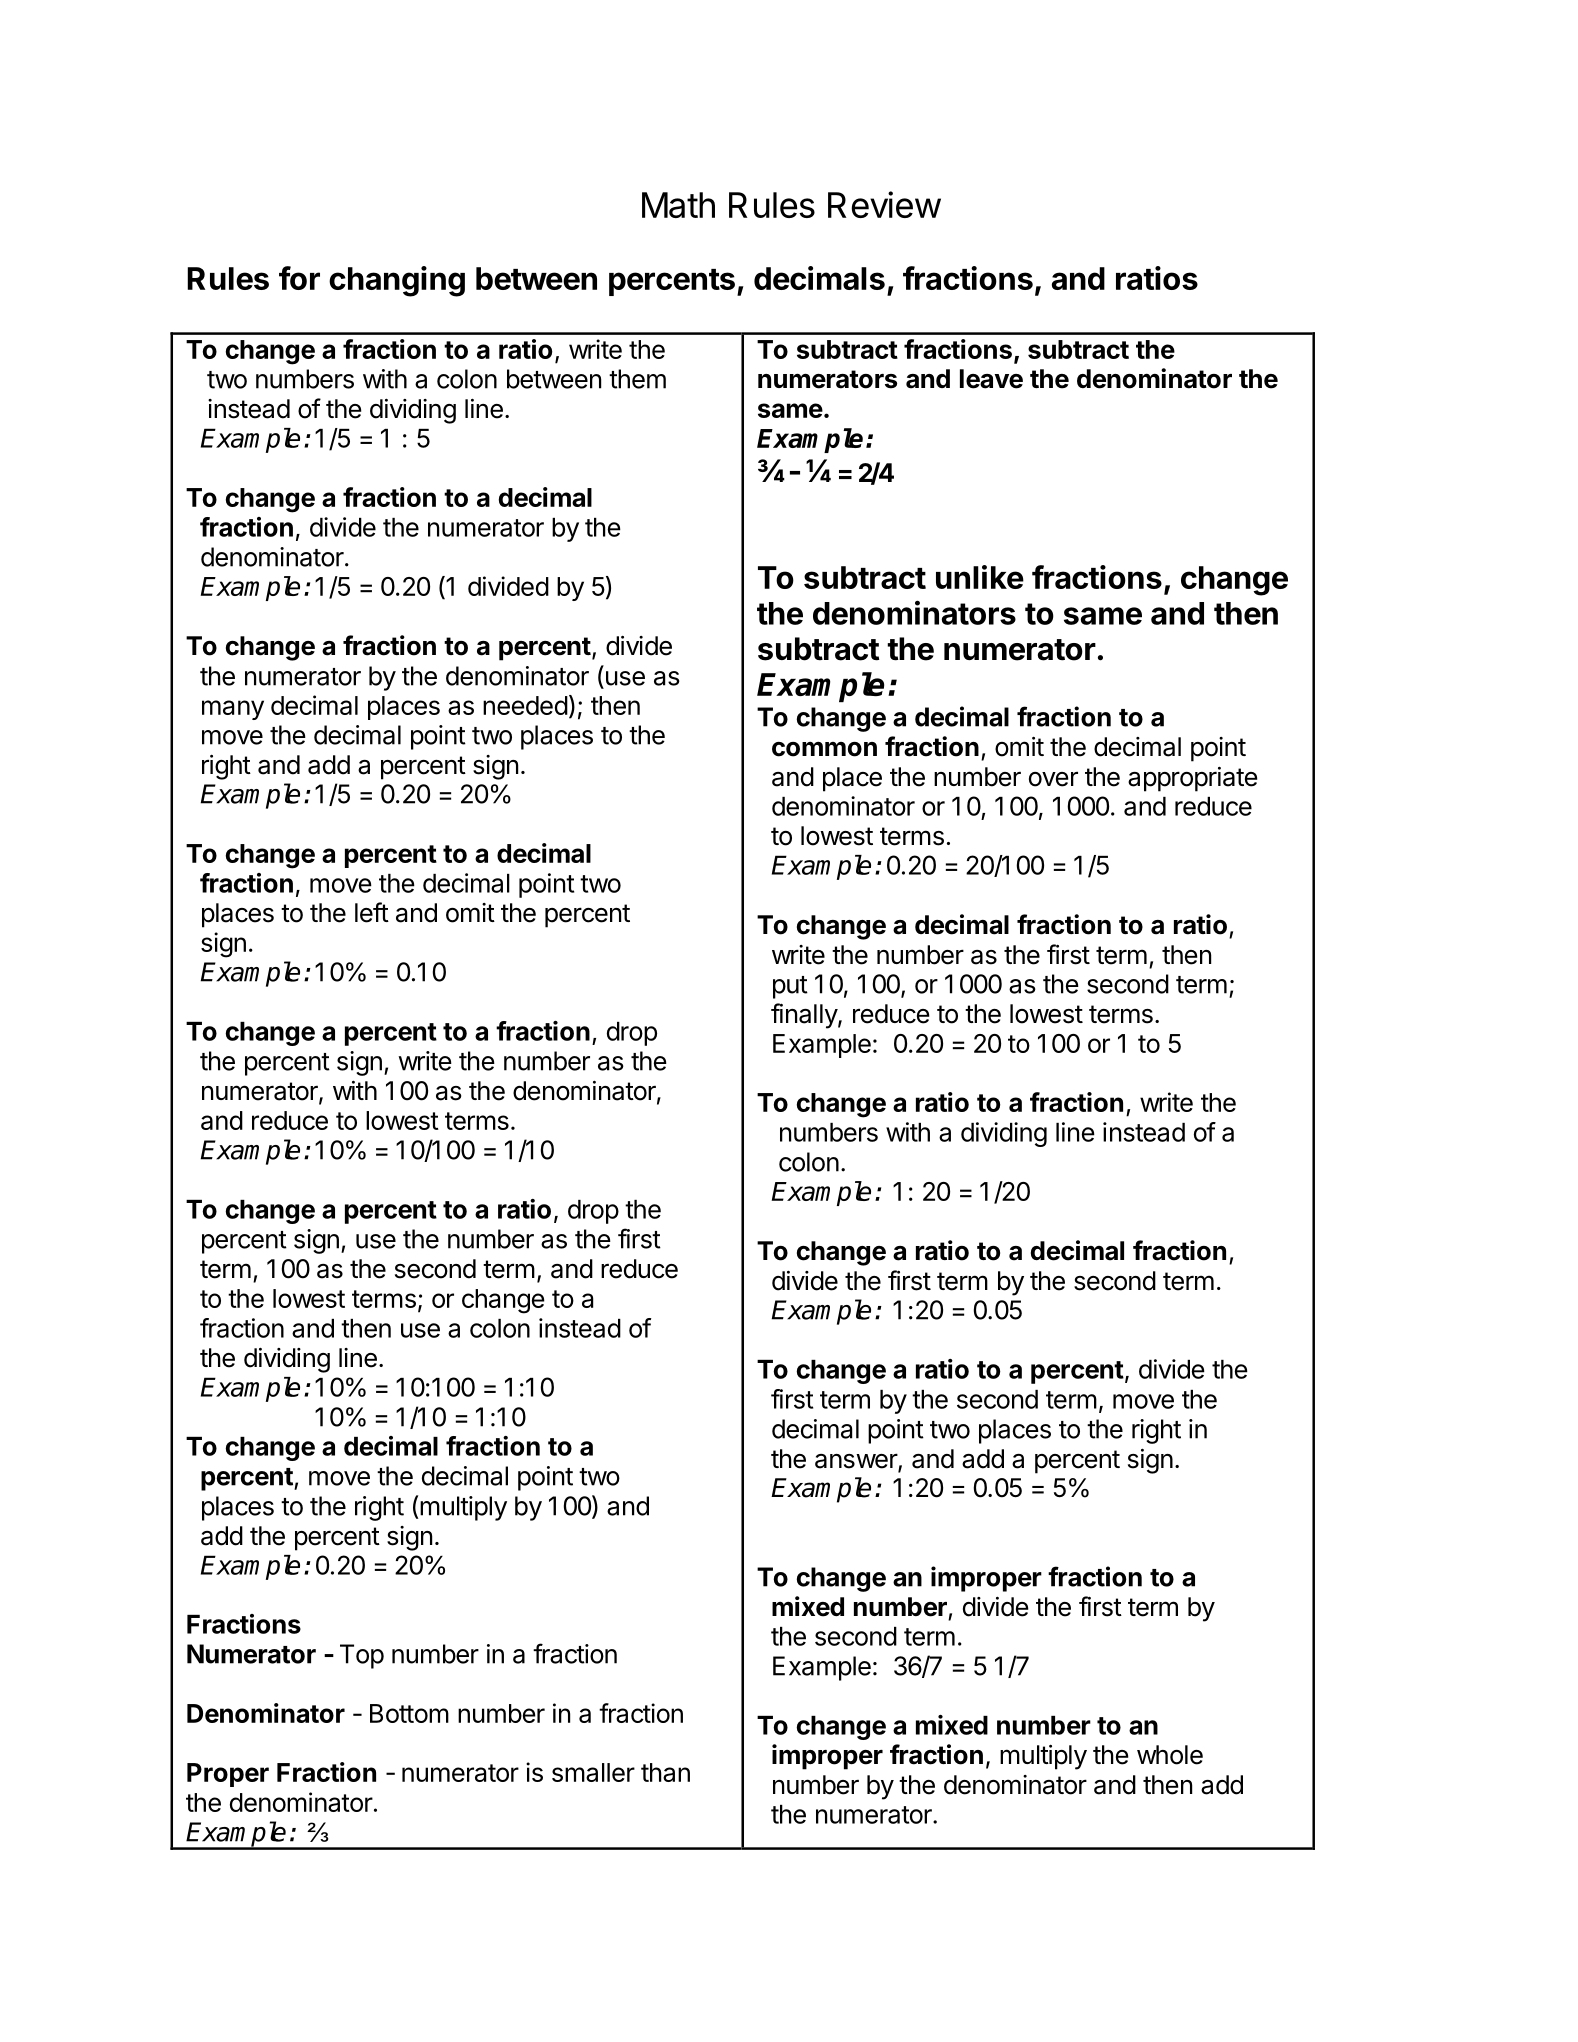  What do you see at coordinates (233, 710) in the screenshot?
I see `many` at bounding box center [233, 710].
